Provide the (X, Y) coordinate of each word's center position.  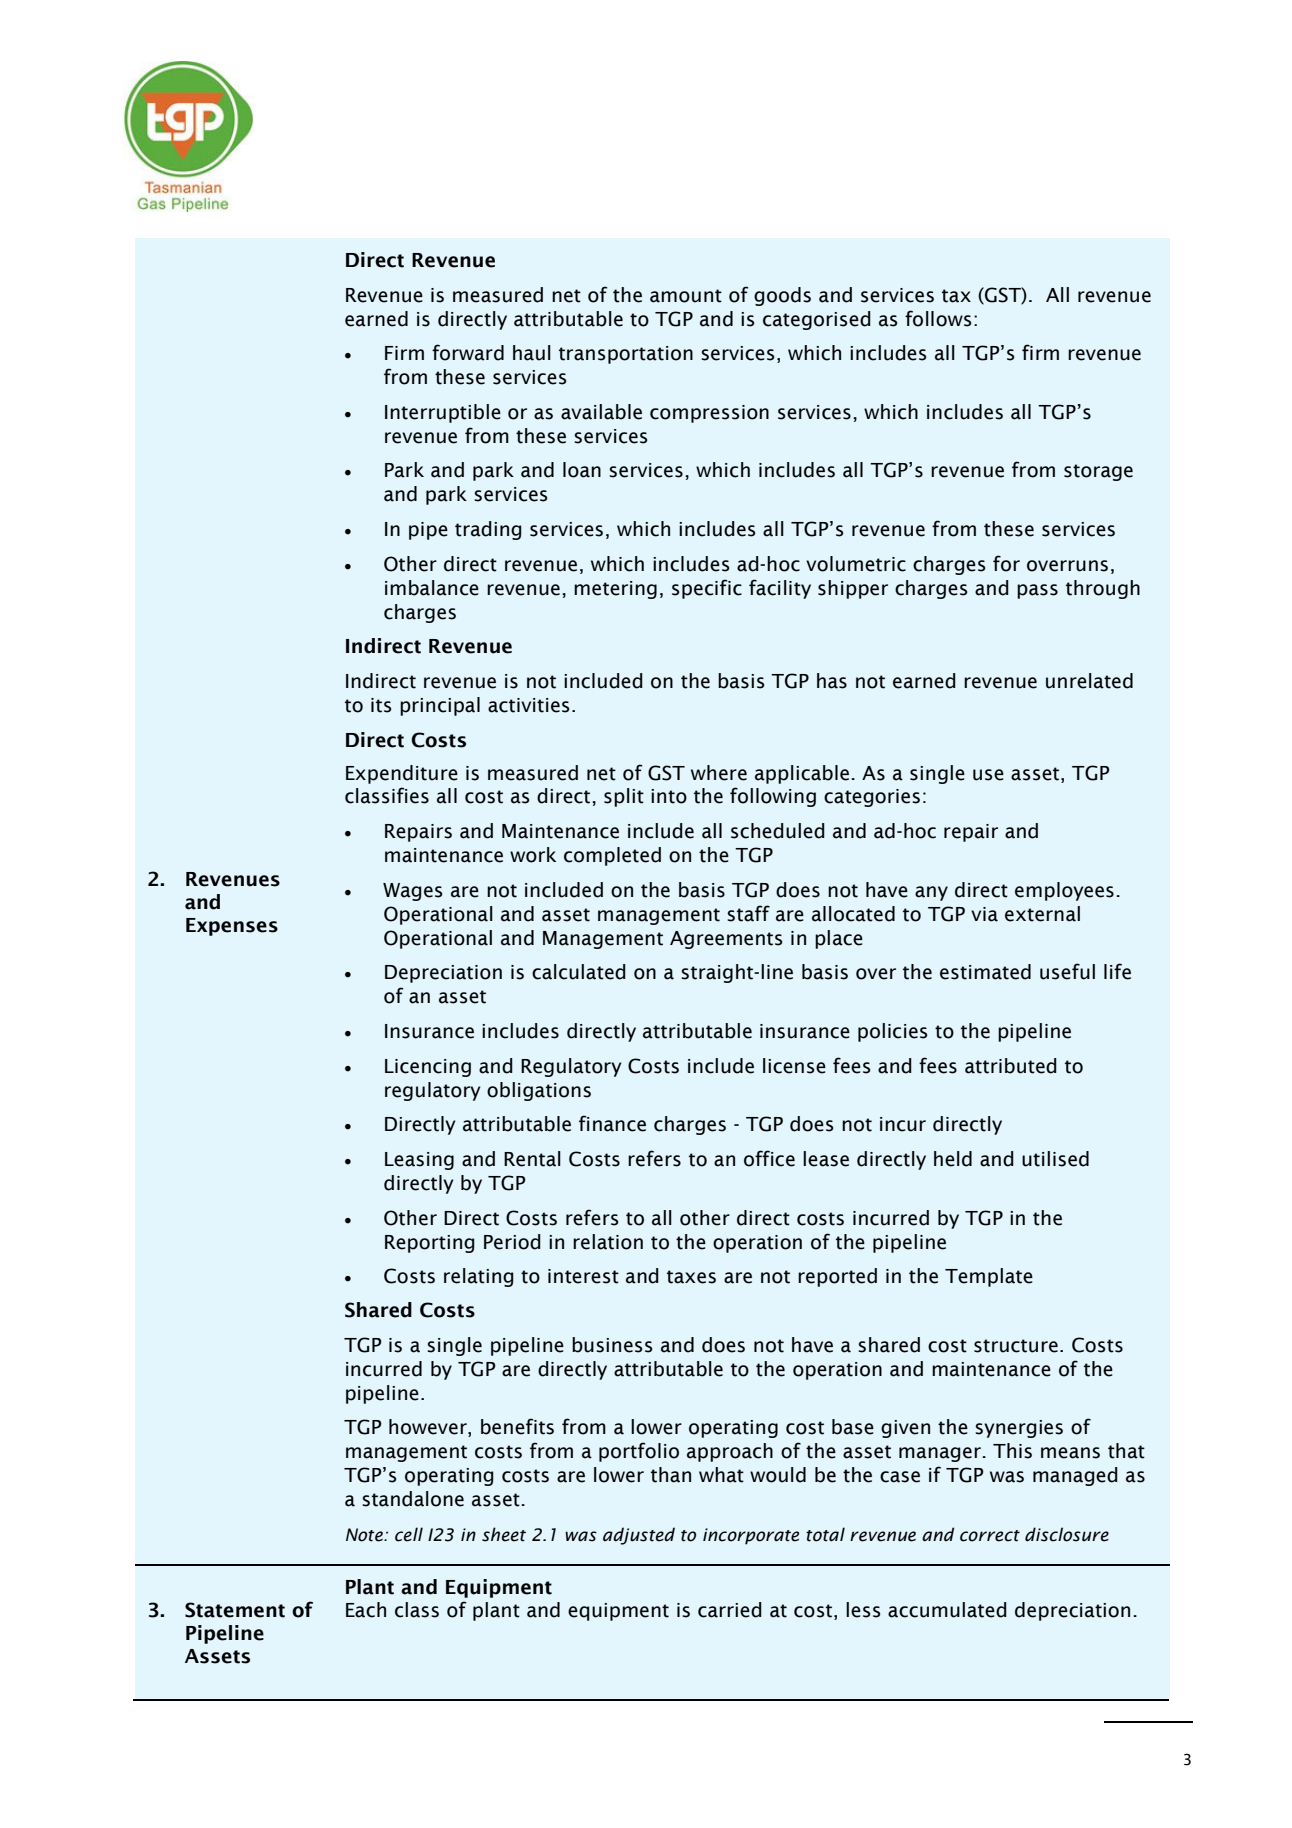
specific (707, 589)
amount (686, 296)
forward (468, 352)
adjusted (639, 1536)
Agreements (726, 940)
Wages (412, 892)
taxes (691, 1277)
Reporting (430, 1244)
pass (1037, 591)
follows (938, 318)
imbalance (432, 588)
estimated (985, 972)
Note (365, 1535)
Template (989, 1277)
